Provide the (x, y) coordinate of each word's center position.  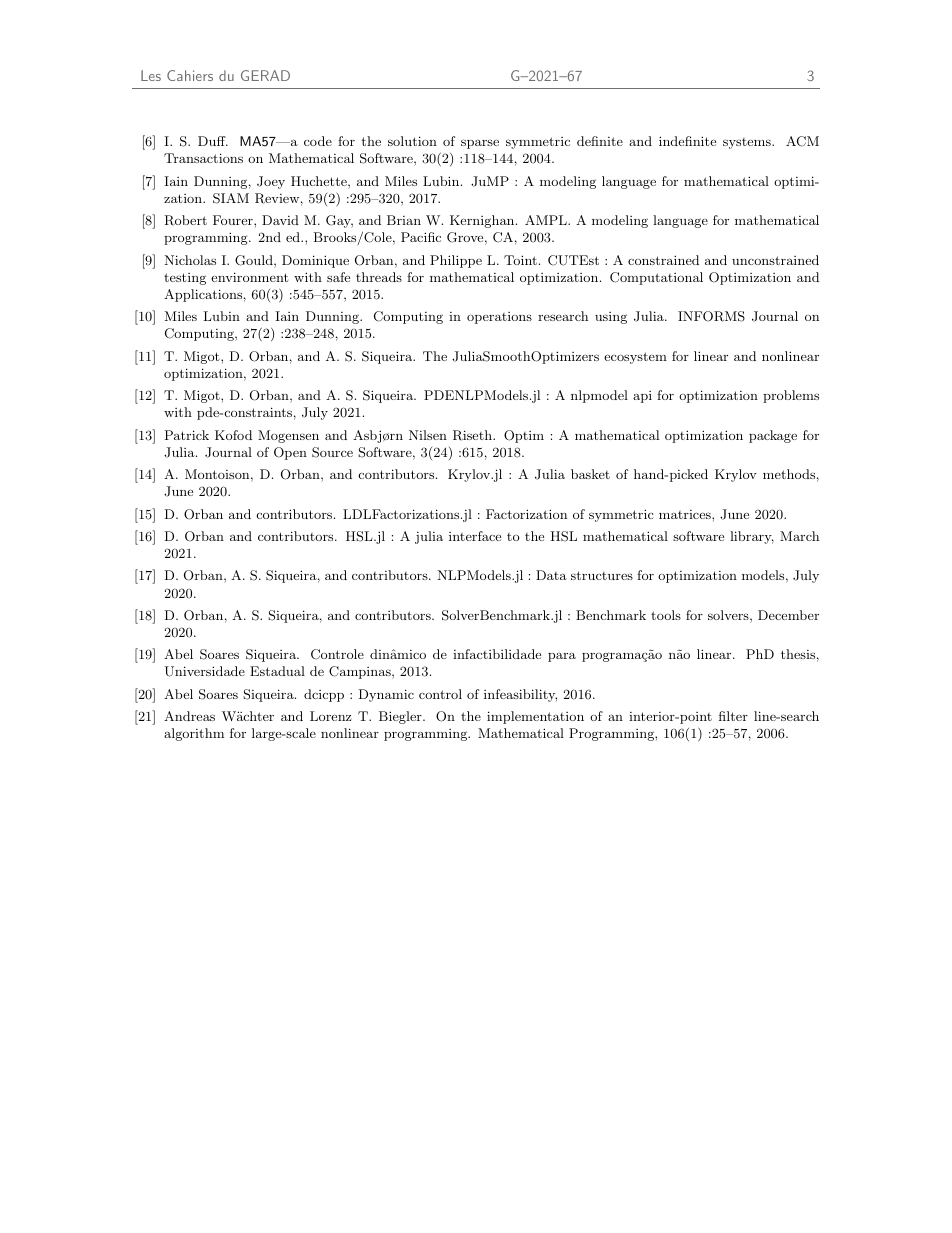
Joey (271, 182)
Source (332, 452)
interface (475, 536)
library (752, 537)
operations (499, 318)
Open (290, 453)
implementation (535, 717)
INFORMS (711, 316)
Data (551, 575)
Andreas (189, 716)
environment (249, 277)
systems (748, 143)
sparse (480, 144)
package (773, 436)
